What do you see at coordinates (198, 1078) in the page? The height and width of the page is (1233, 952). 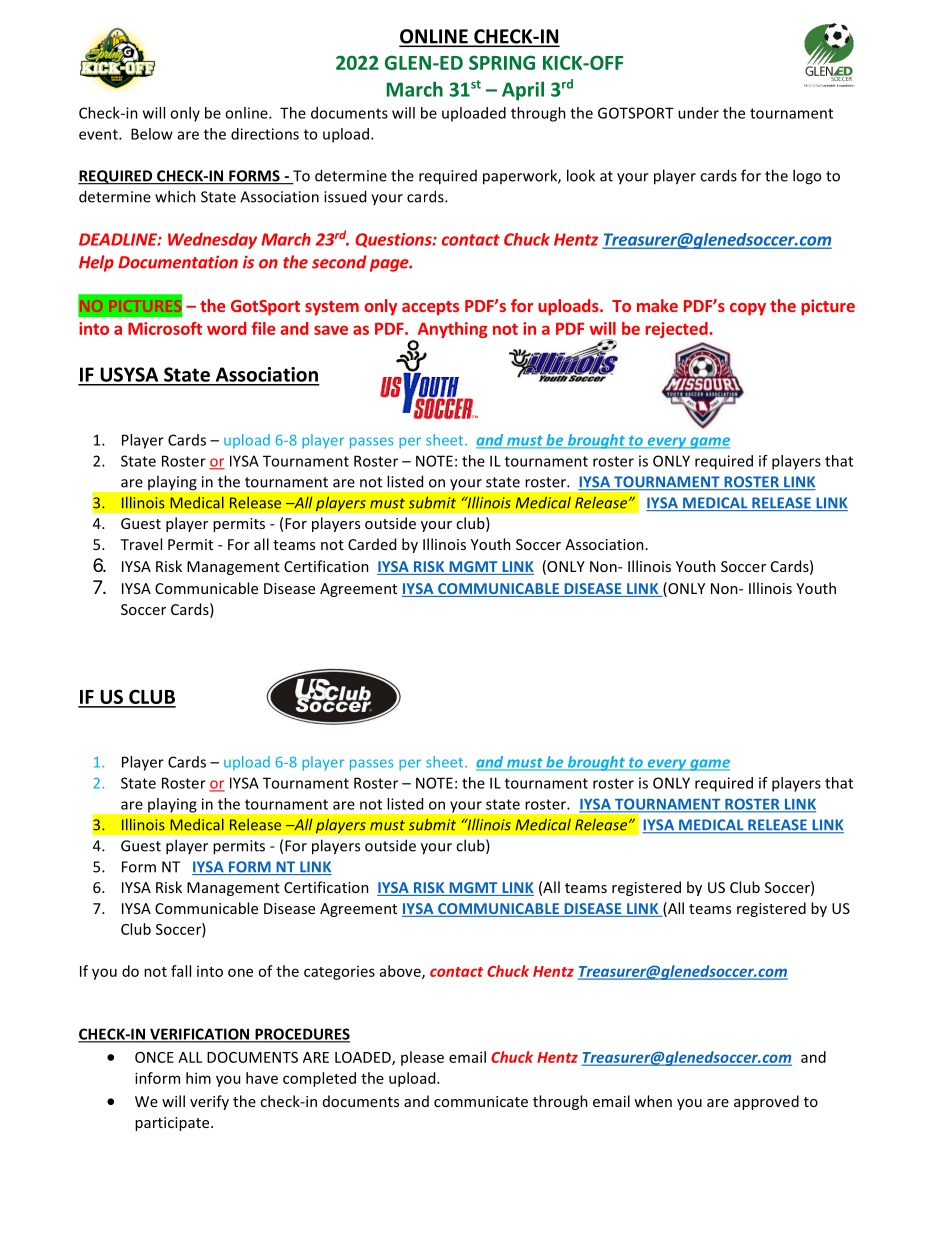 I see `him` at bounding box center [198, 1078].
